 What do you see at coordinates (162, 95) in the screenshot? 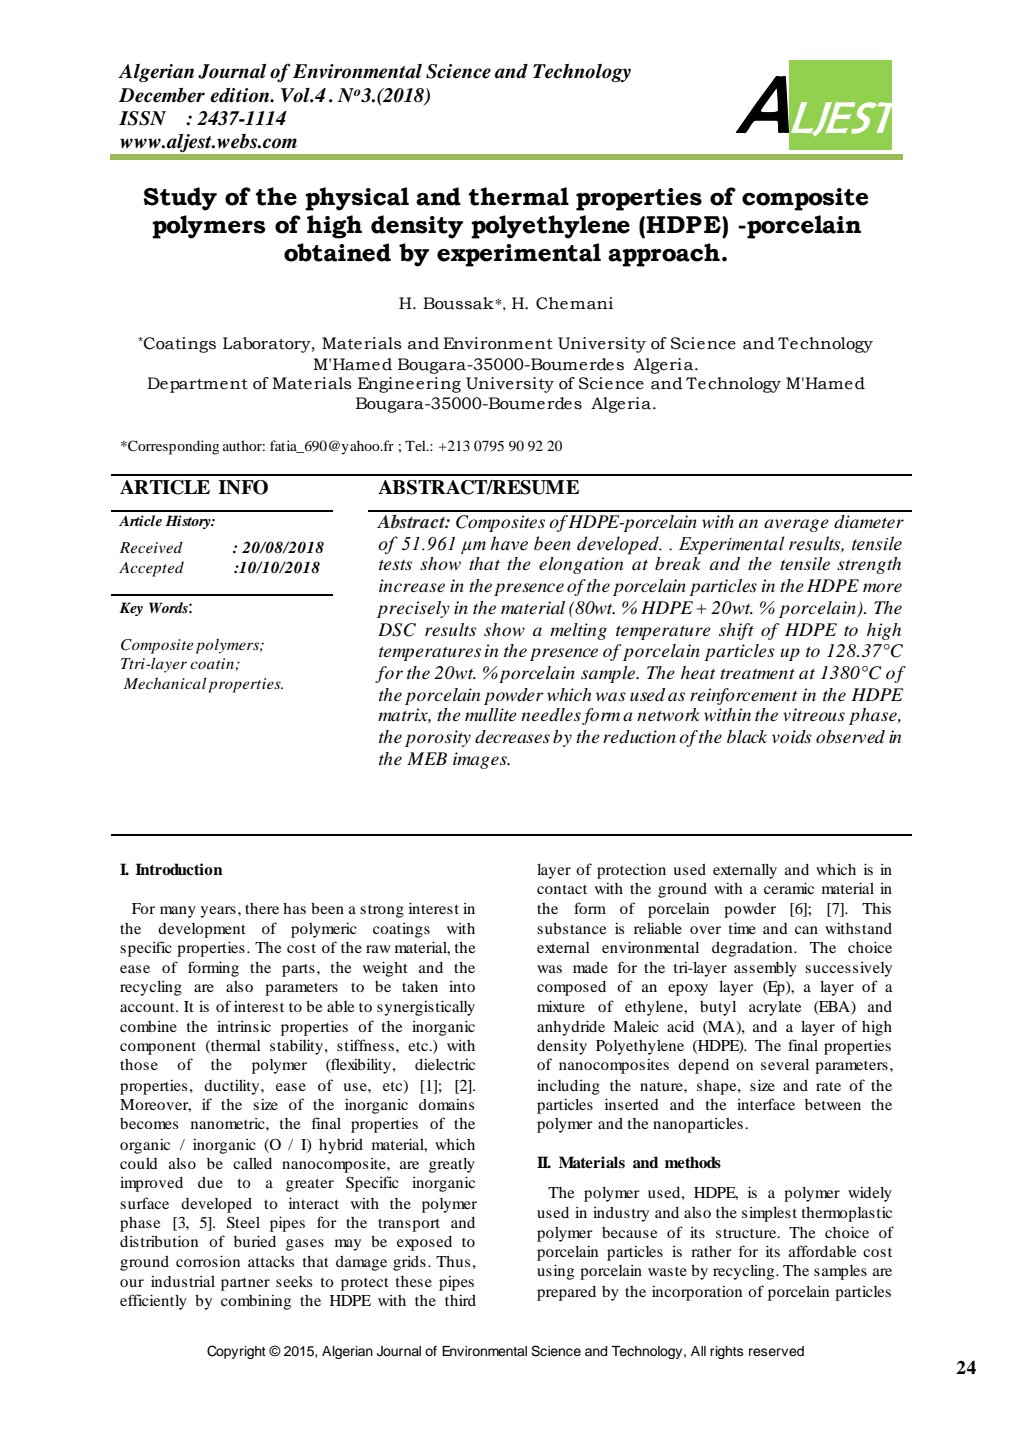
I see `December` at bounding box center [162, 95].
